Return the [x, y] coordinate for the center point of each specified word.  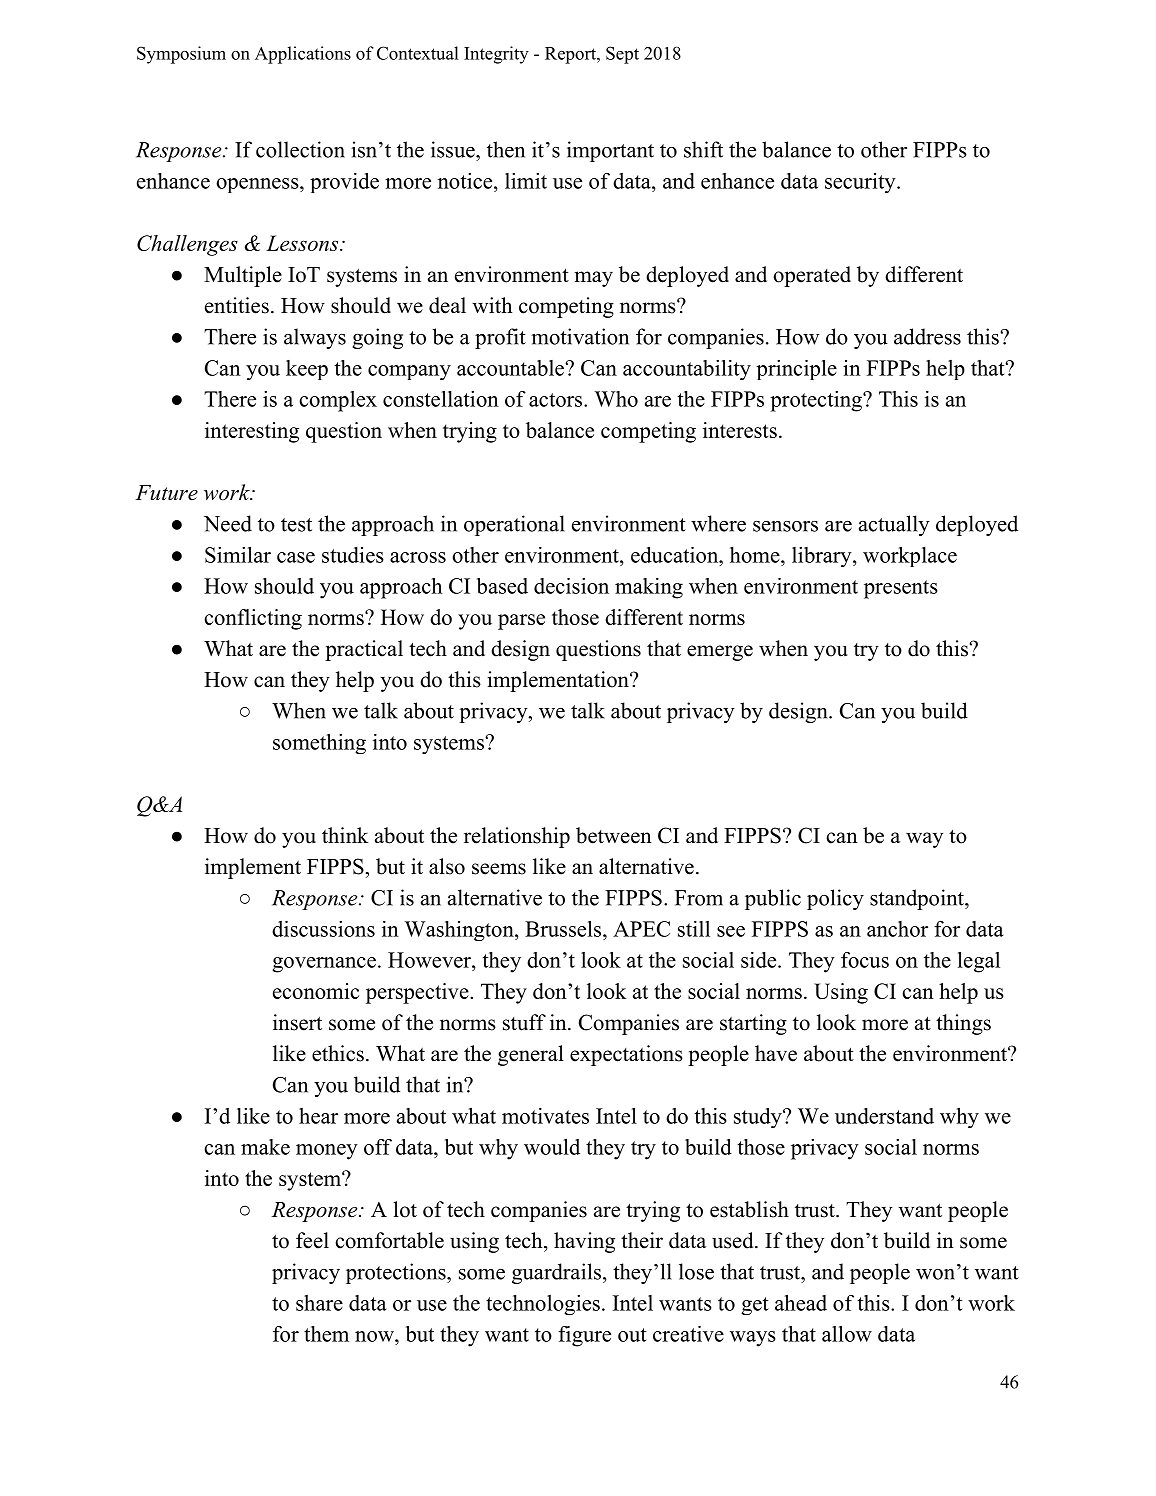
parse [521, 622]
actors [555, 400]
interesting [252, 432]
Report [571, 55]
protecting [817, 401]
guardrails [556, 1273]
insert [297, 1022]
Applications [303, 55]
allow [847, 1334]
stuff [524, 1022]
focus [865, 960]
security [860, 183]
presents [901, 589]
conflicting [253, 619]
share [319, 1303]
